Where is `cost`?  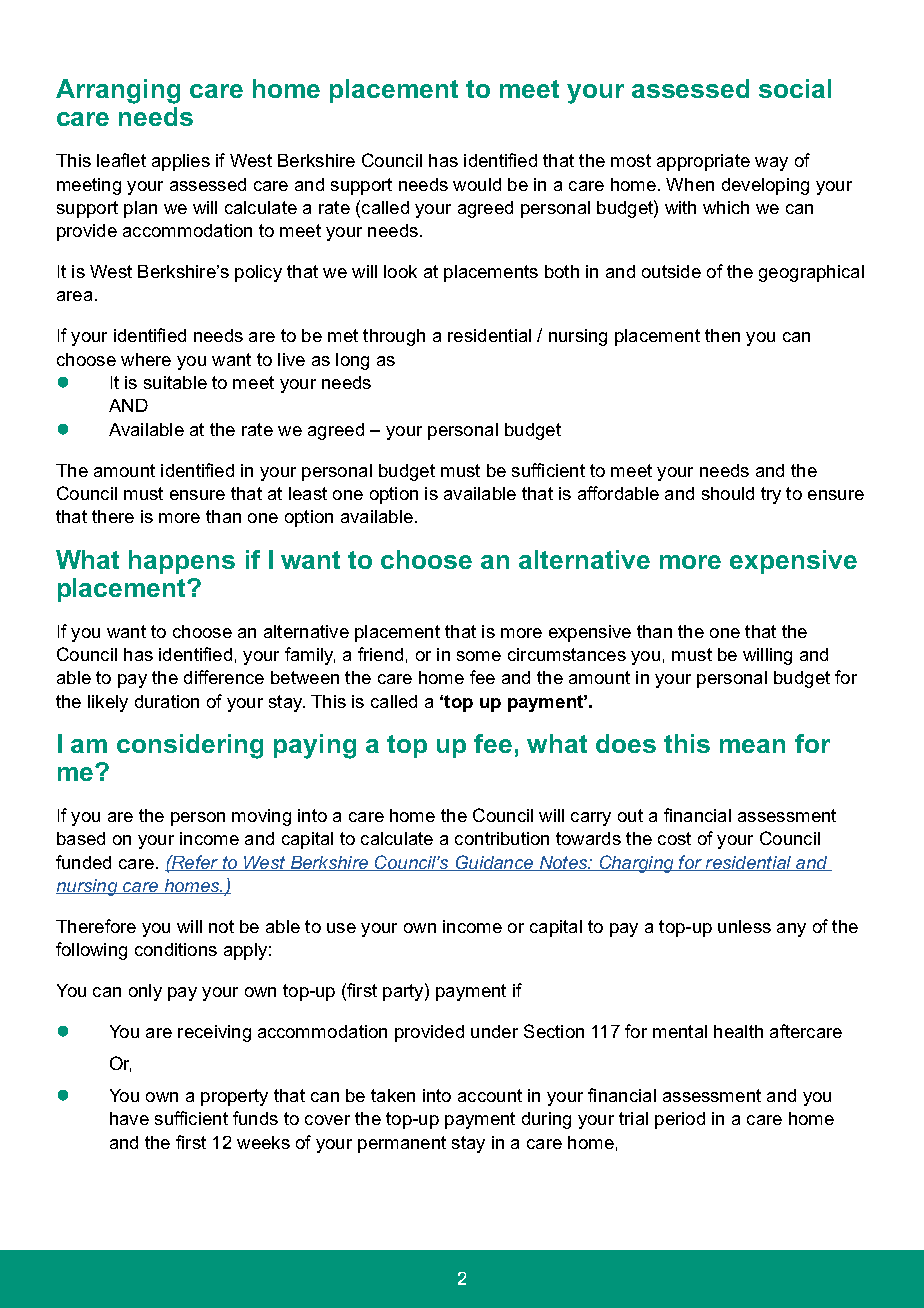 cost is located at coordinates (674, 838).
